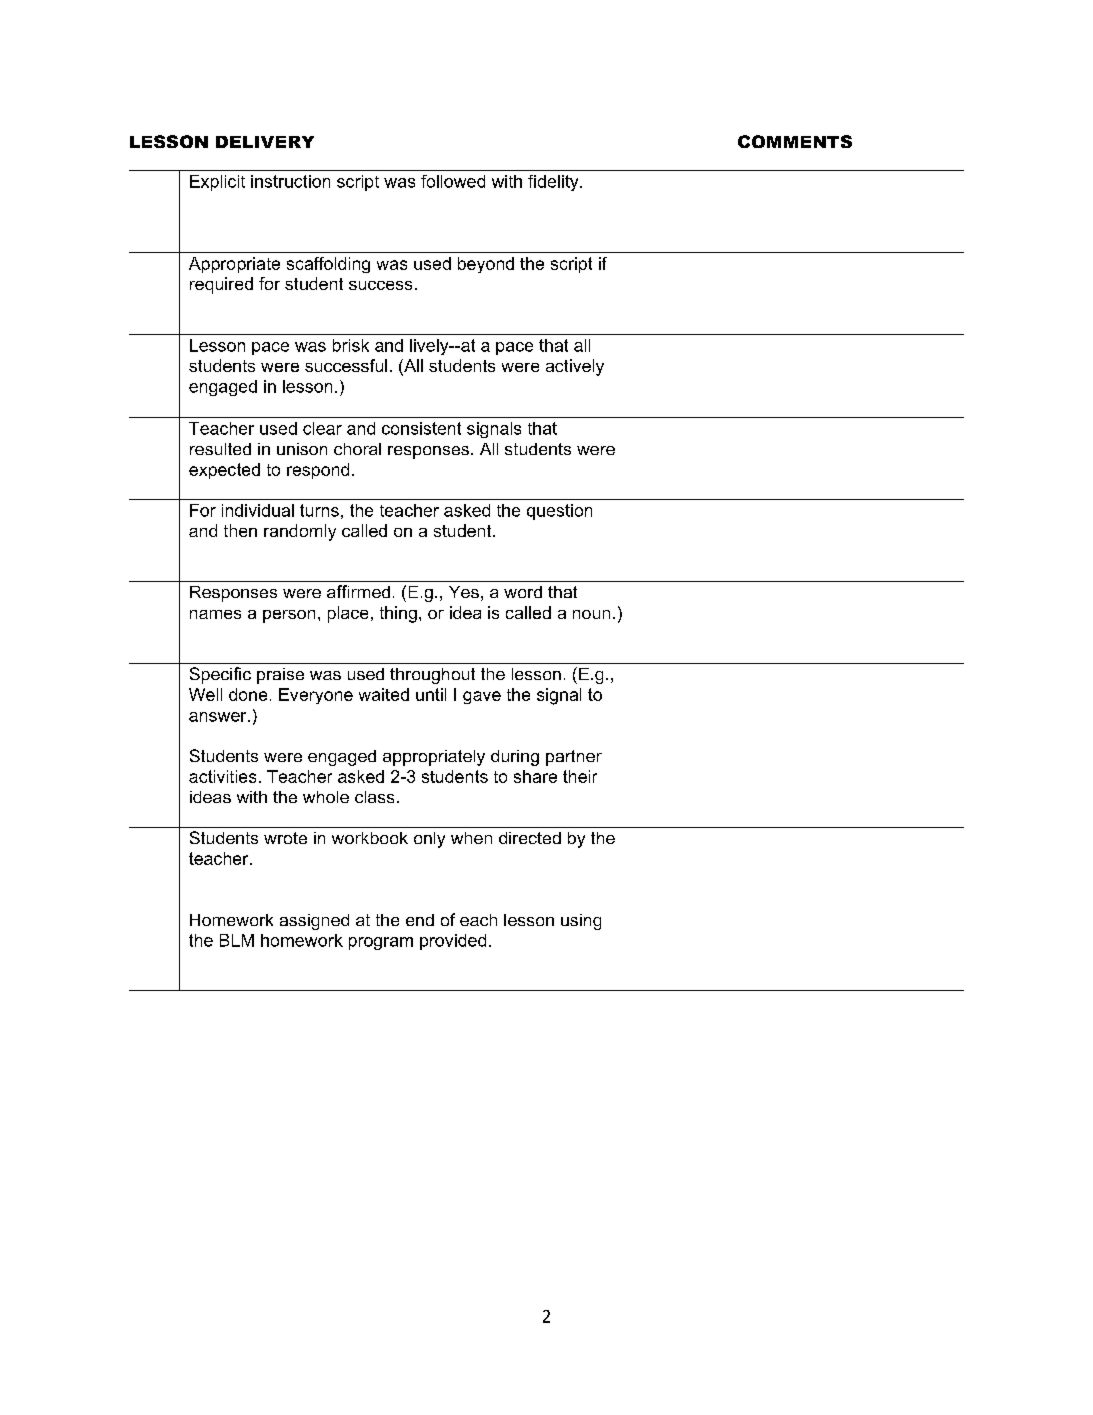 The width and height of the screenshot is (1093, 1415). What do you see at coordinates (314, 922) in the screenshot?
I see `assigned` at bounding box center [314, 922].
